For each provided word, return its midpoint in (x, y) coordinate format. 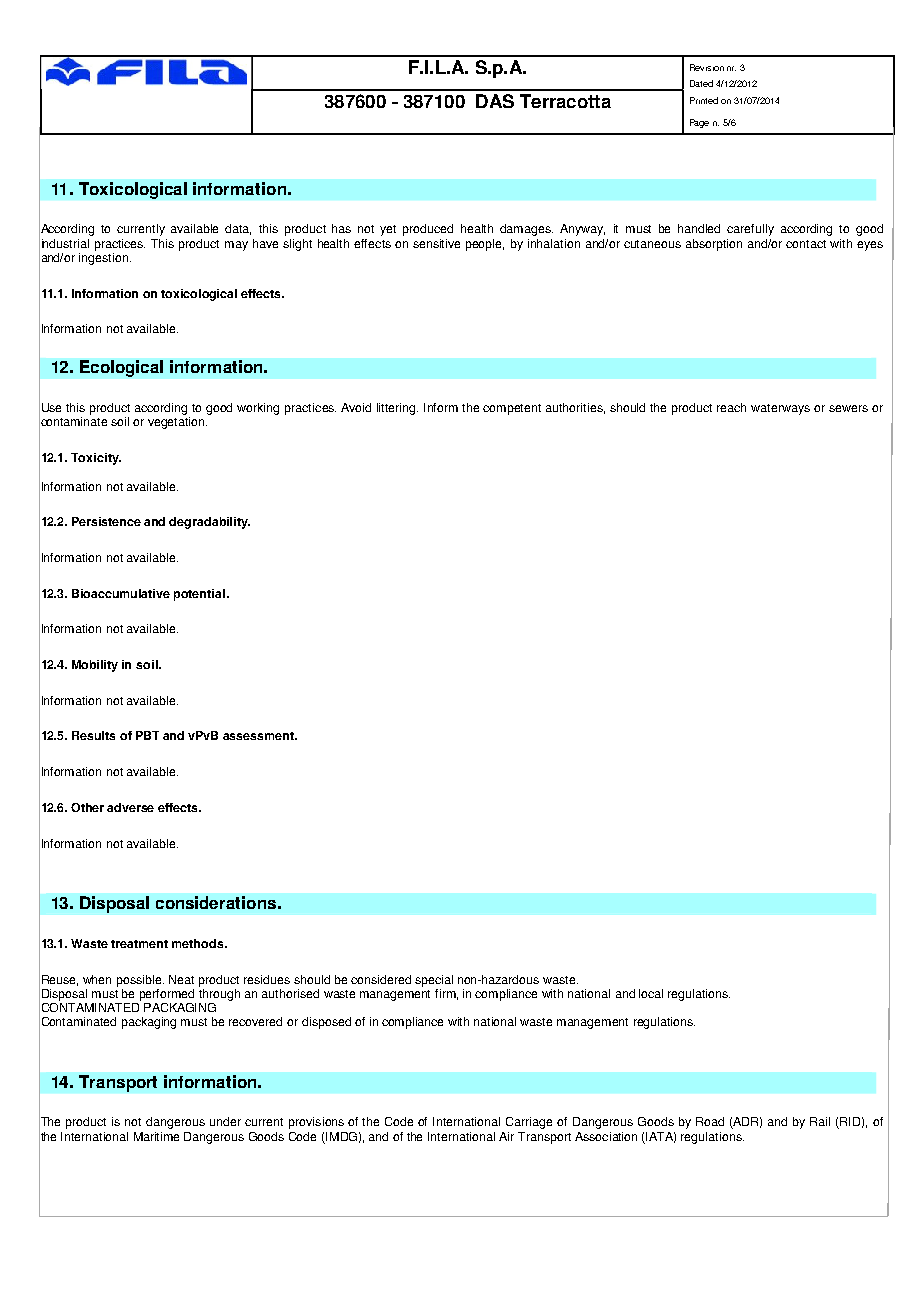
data (238, 229)
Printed (704, 100)
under (225, 1121)
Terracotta (565, 101)
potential (199, 595)
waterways (780, 409)
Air (506, 1136)
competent (512, 409)
